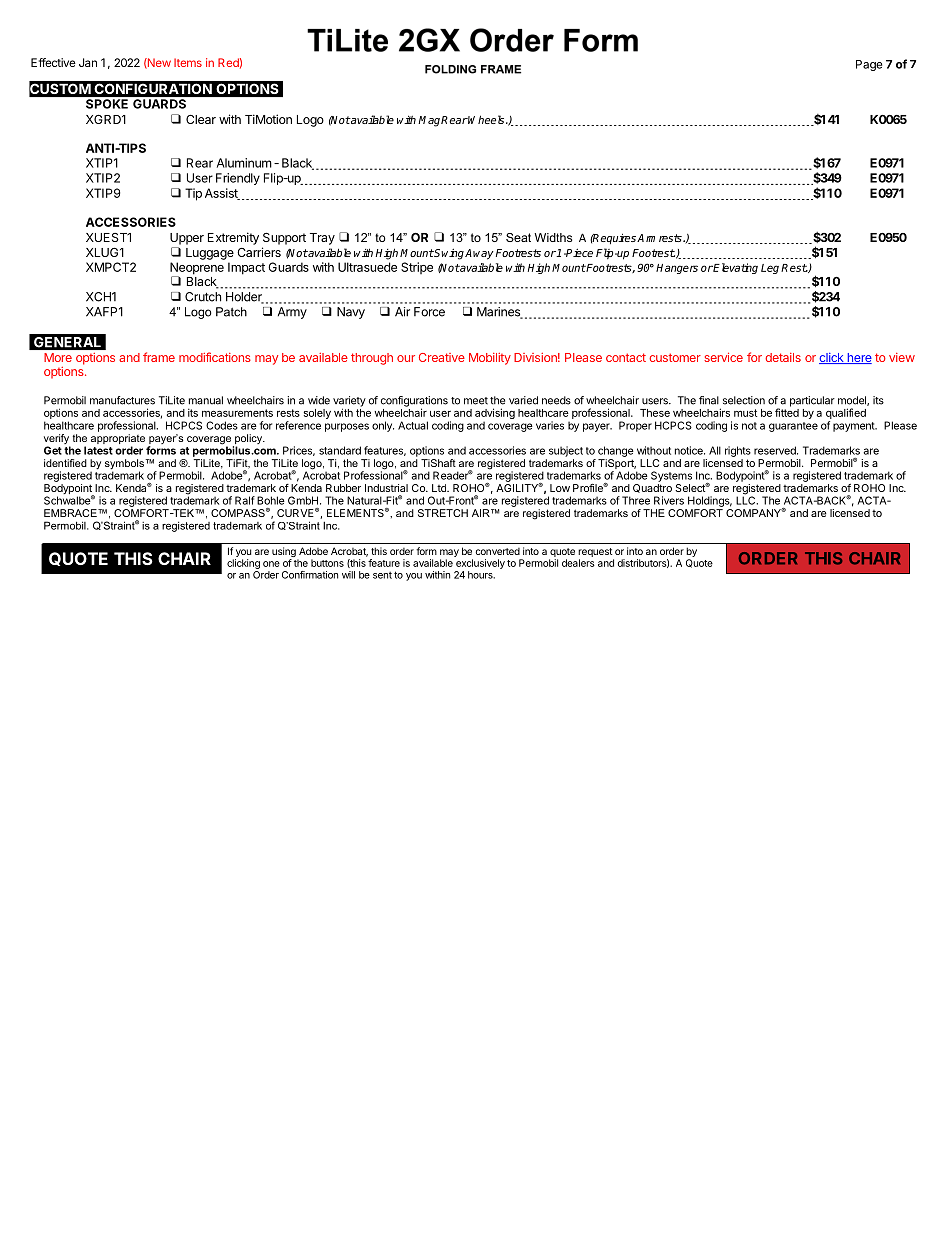 This document has width=952, height=1233. What do you see at coordinates (188, 62) in the document?
I see `Items` at bounding box center [188, 62].
